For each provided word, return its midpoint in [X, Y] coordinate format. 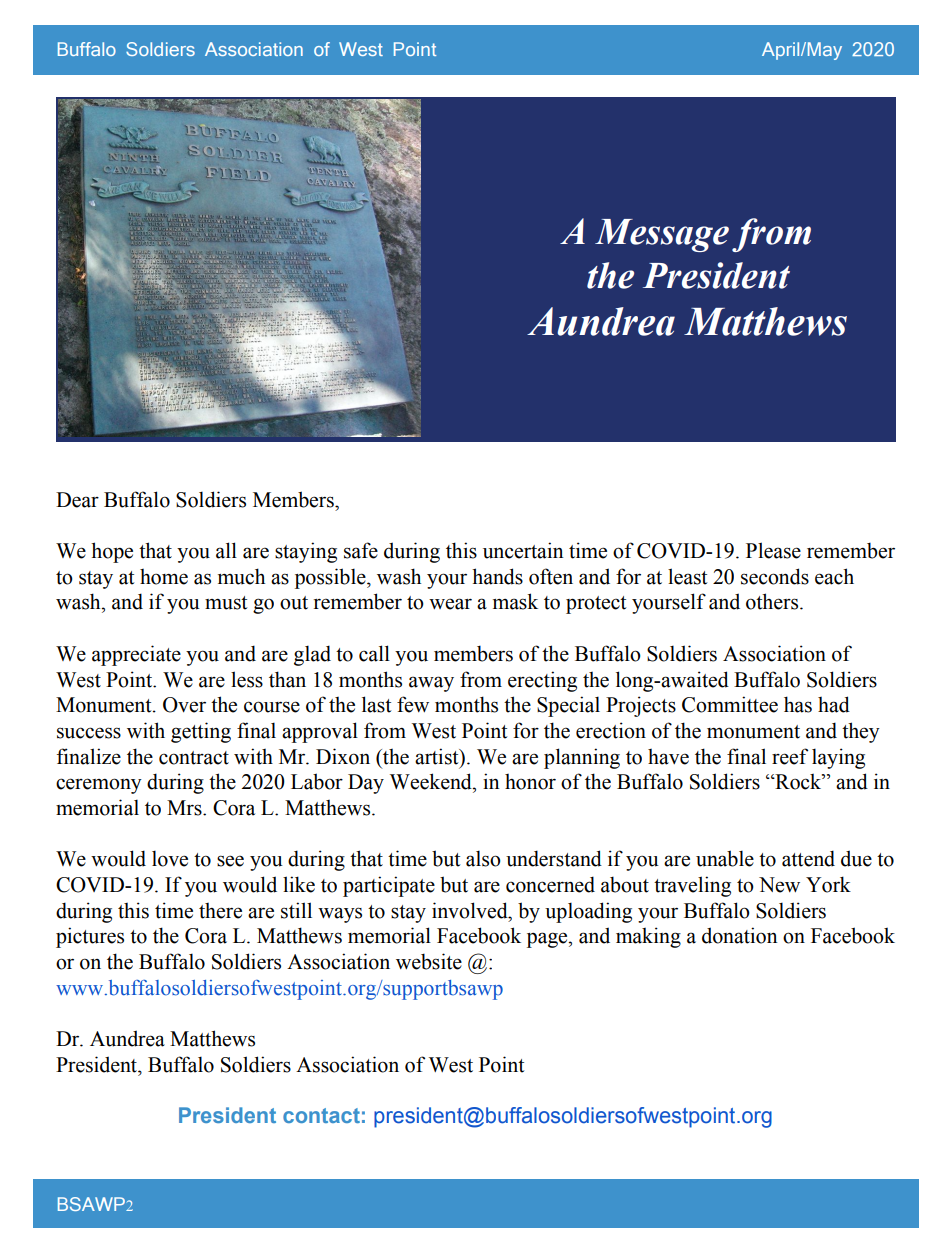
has [798, 704]
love [170, 858]
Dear [77, 500]
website [429, 961]
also [483, 858]
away [431, 684]
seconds [775, 576]
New [779, 885]
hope [112, 552]
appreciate [136, 655]
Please [773, 550]
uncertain [523, 550]
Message [662, 235]
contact [321, 1115]
